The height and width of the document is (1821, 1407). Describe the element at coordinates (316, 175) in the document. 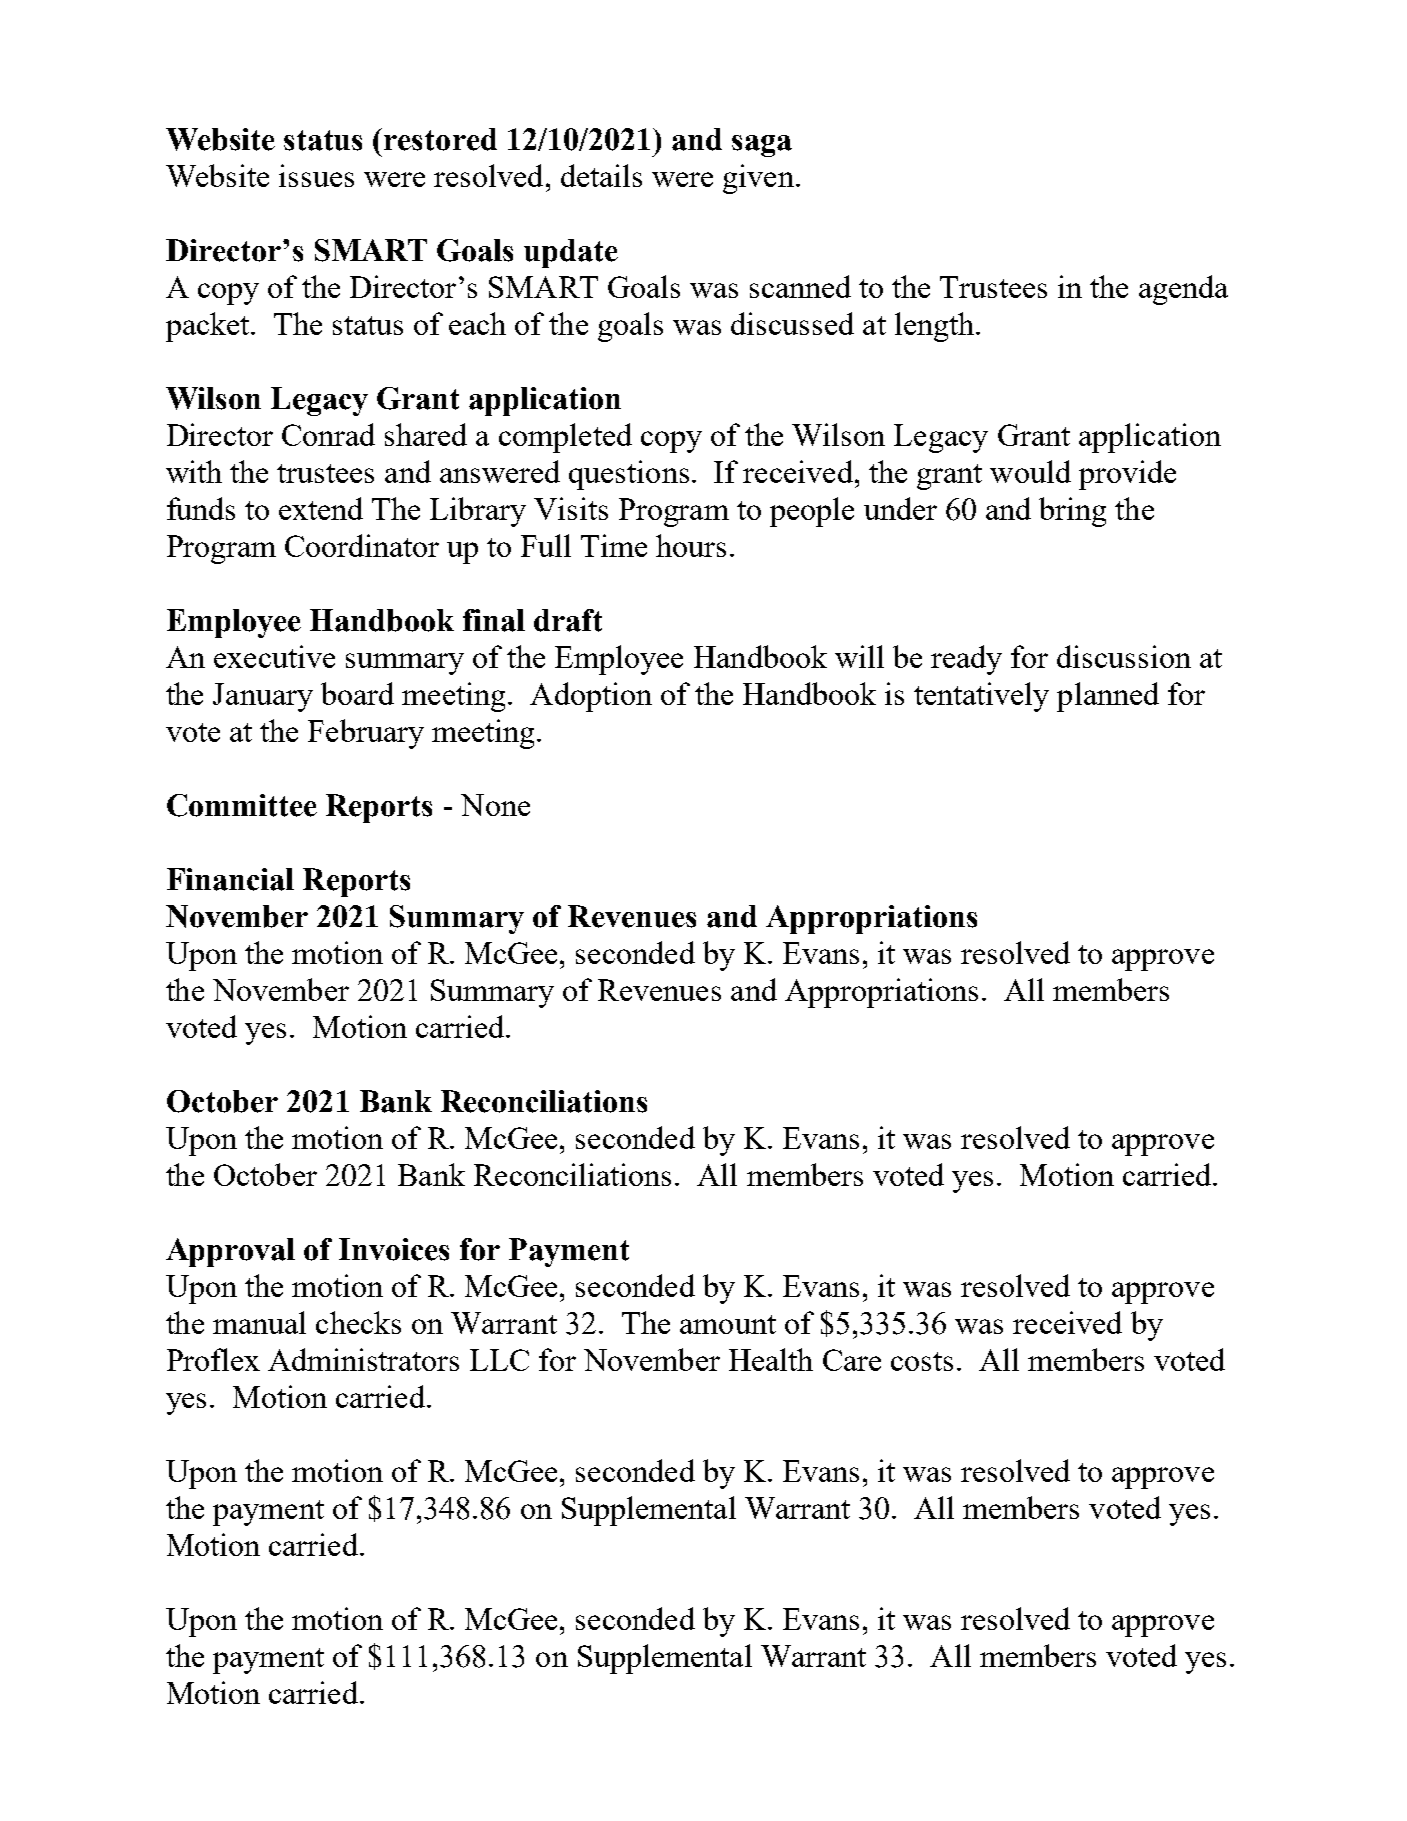

I see `issues` at that location.
